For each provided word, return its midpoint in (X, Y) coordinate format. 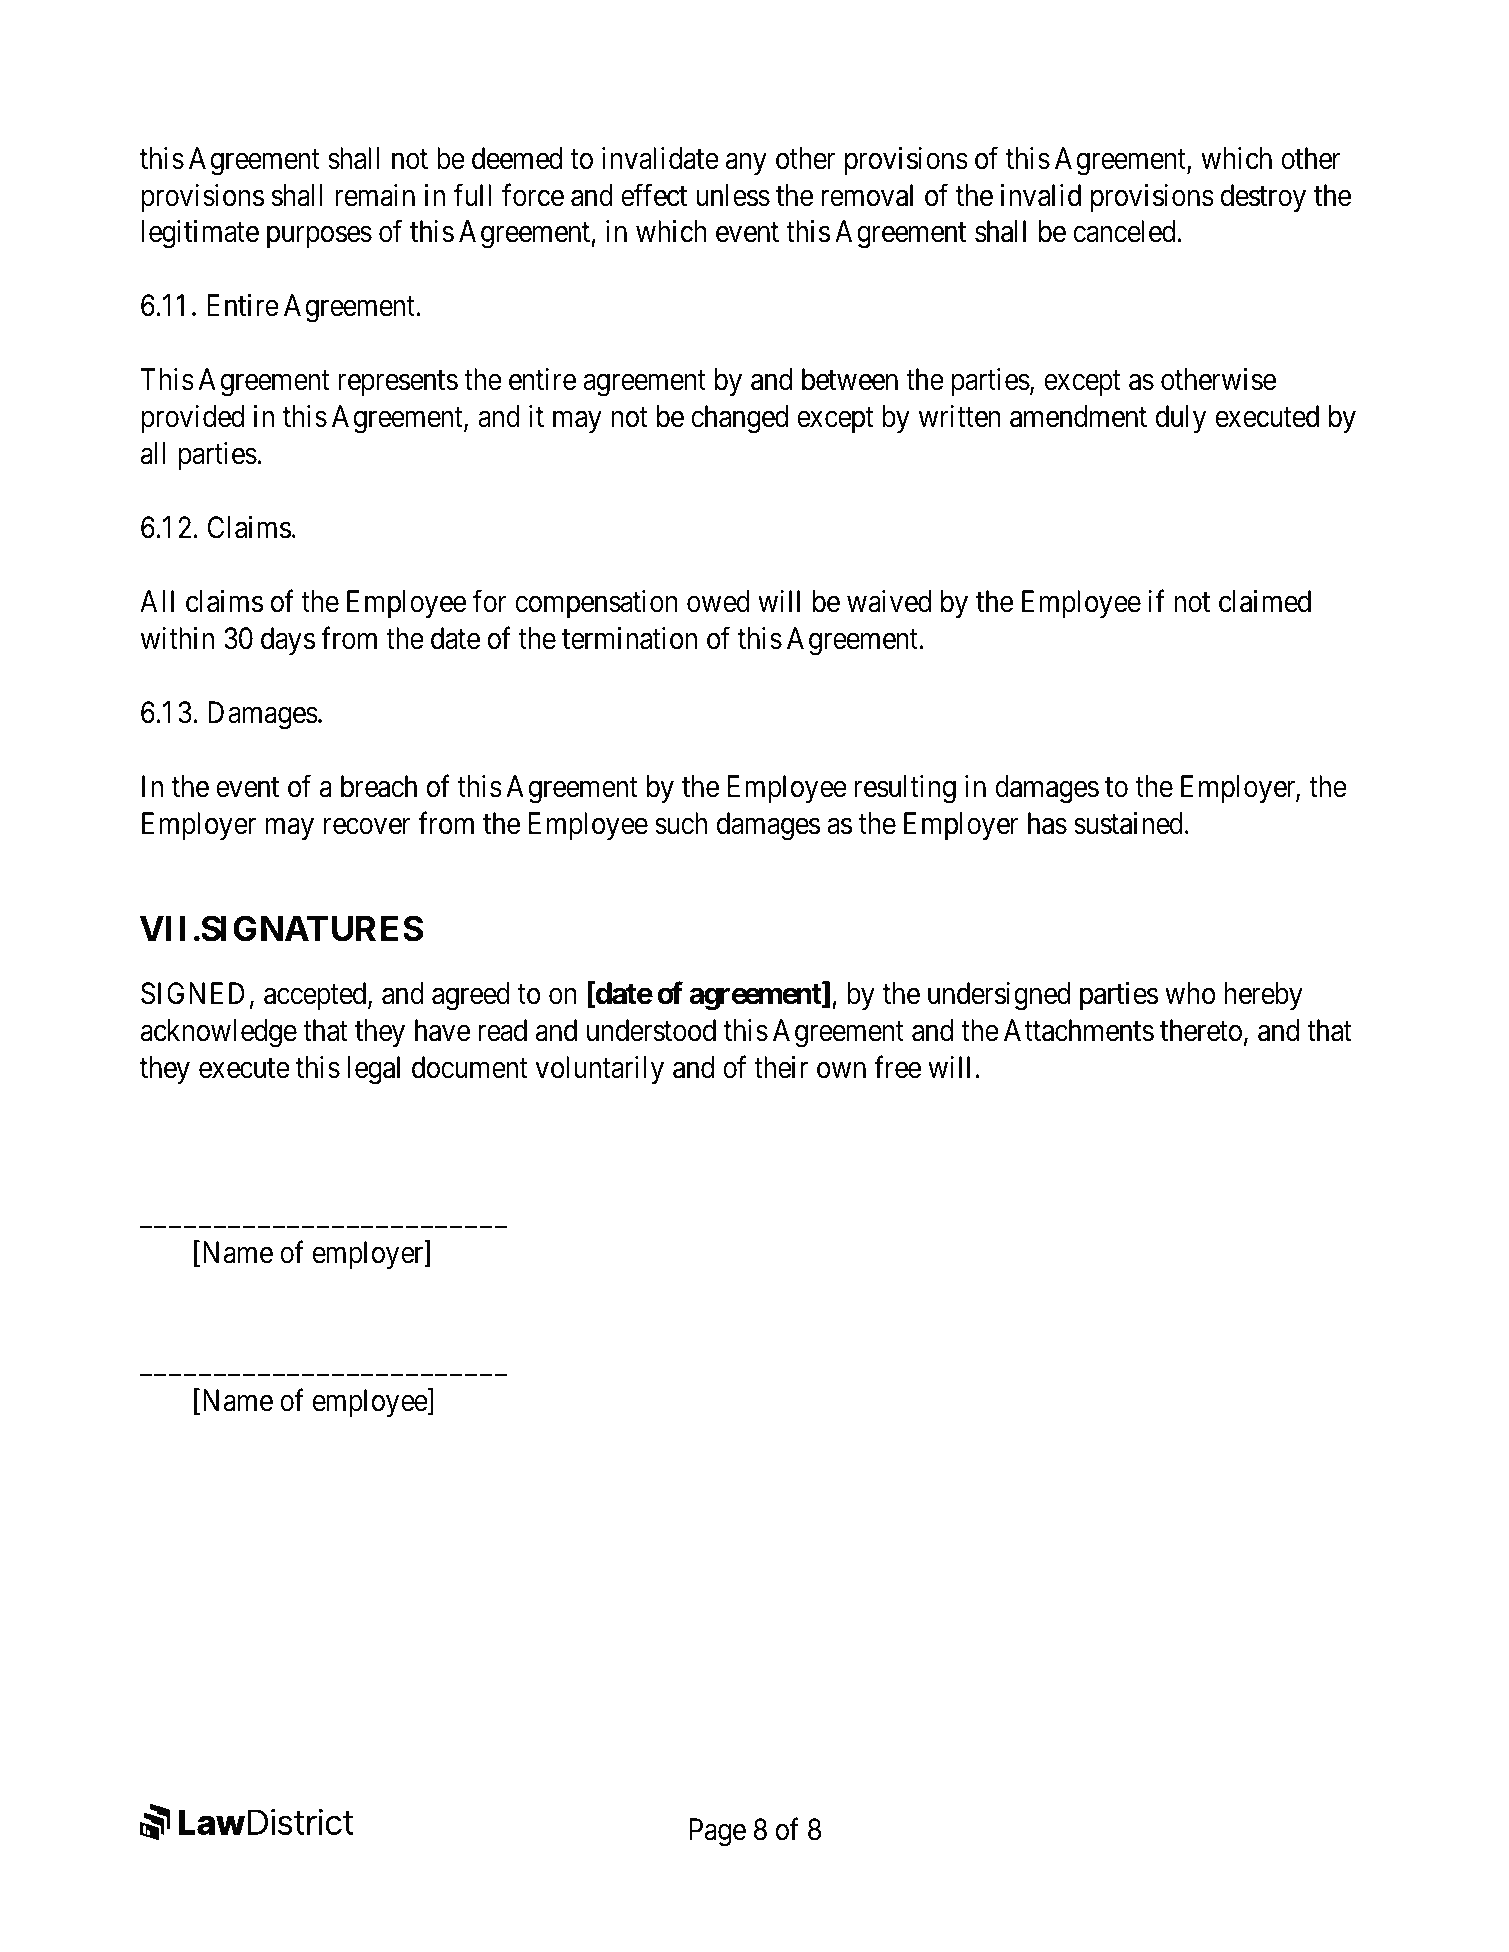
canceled (1124, 231)
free (897, 1067)
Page (718, 1833)
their (781, 1067)
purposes (319, 237)
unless (733, 195)
